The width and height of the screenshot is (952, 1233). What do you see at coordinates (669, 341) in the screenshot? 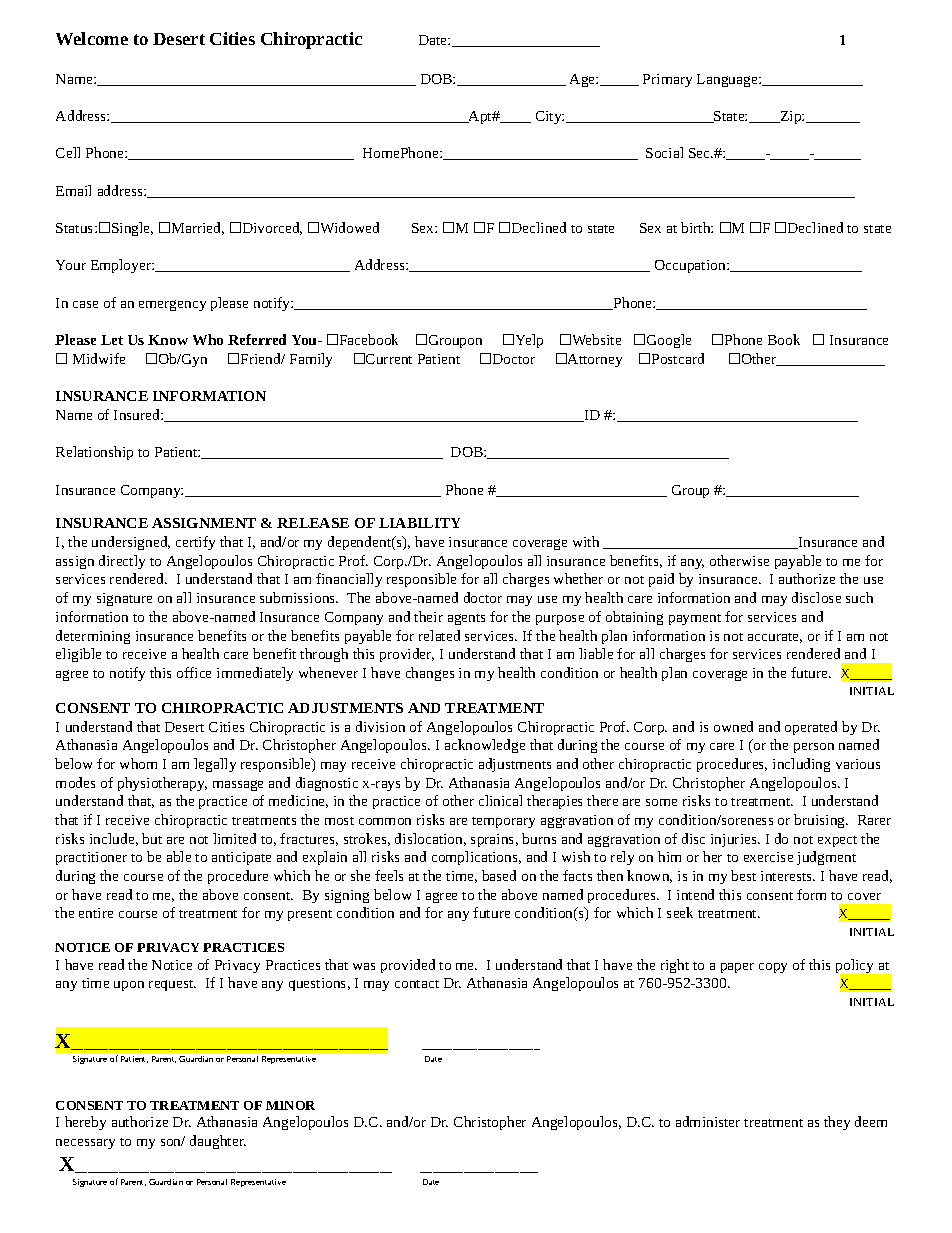
I see `Google` at bounding box center [669, 341].
